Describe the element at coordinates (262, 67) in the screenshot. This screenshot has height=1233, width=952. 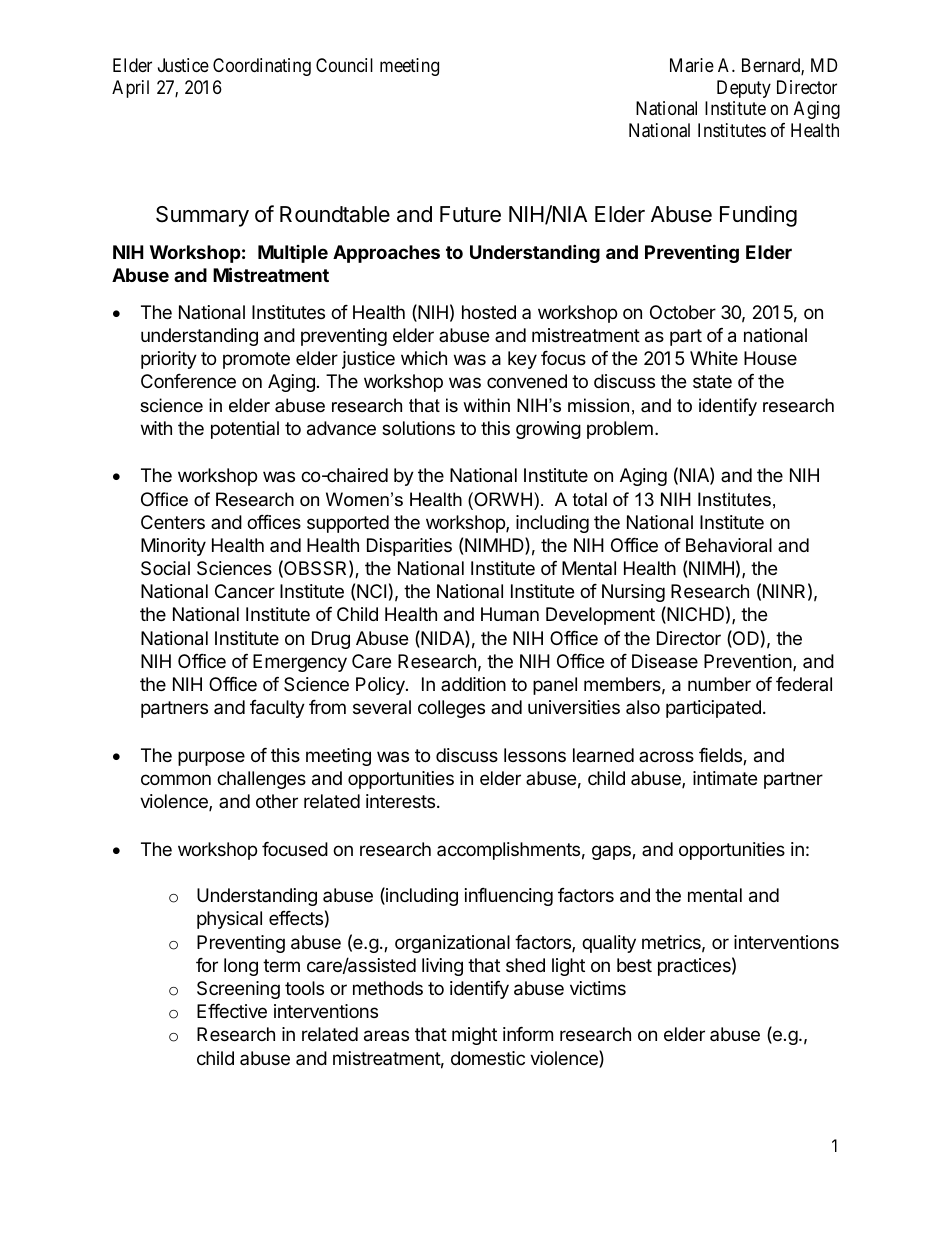
I see `Coordinating` at that location.
